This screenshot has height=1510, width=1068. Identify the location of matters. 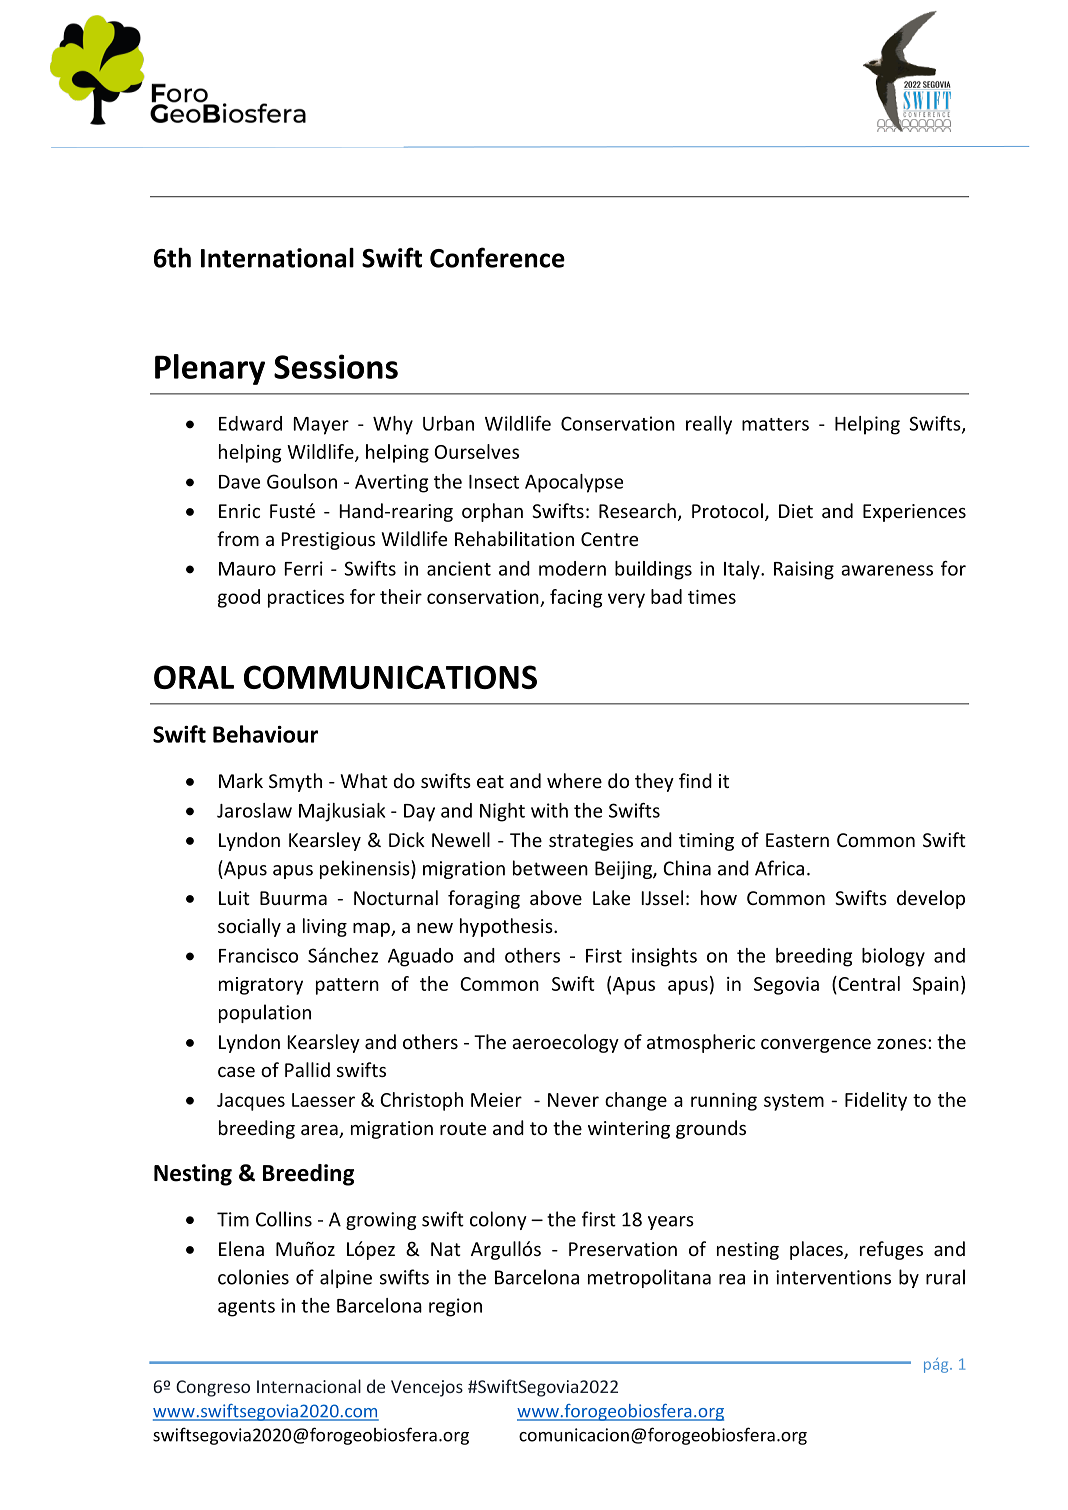
(775, 424).
